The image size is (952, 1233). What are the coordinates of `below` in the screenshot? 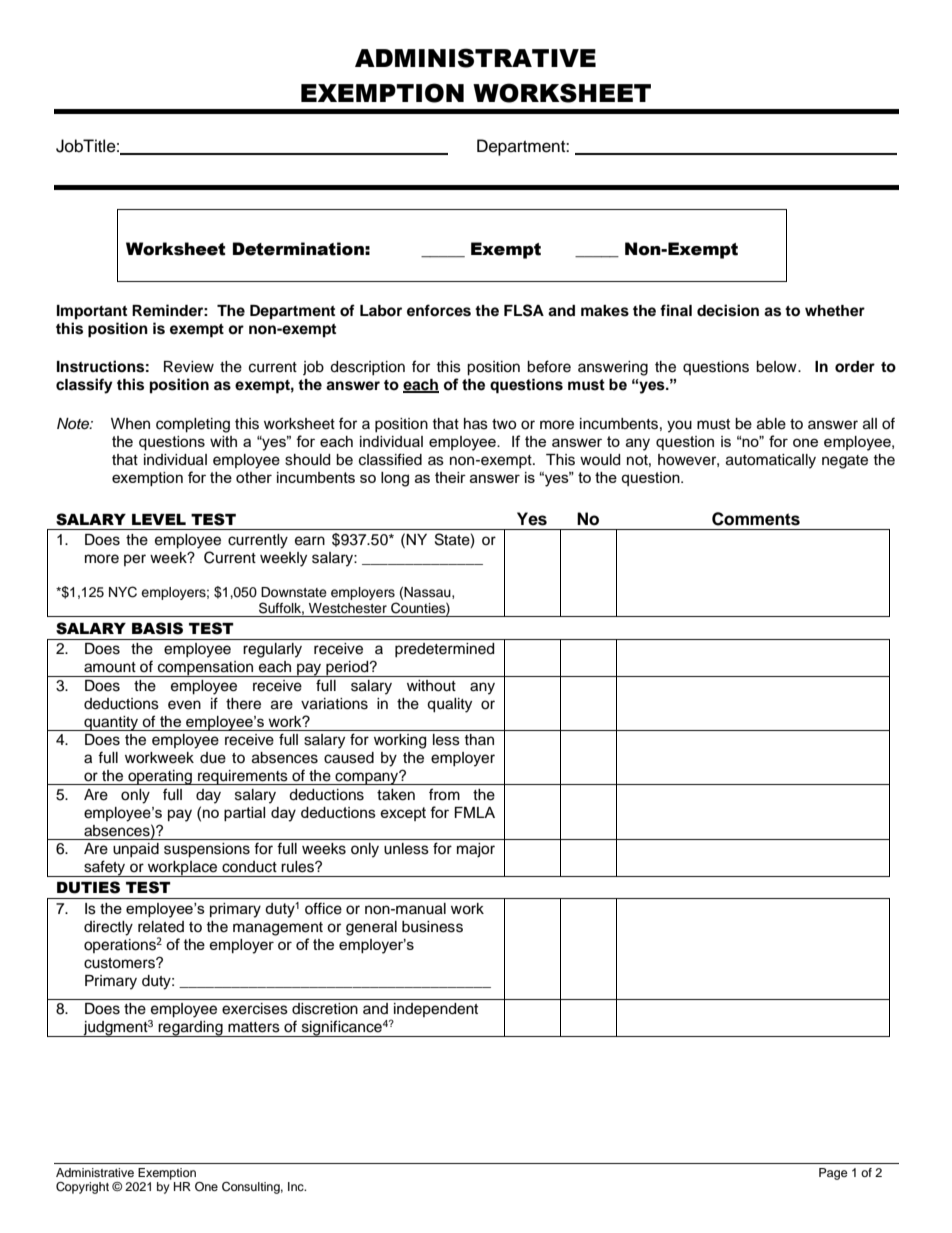 It's located at (777, 367).
